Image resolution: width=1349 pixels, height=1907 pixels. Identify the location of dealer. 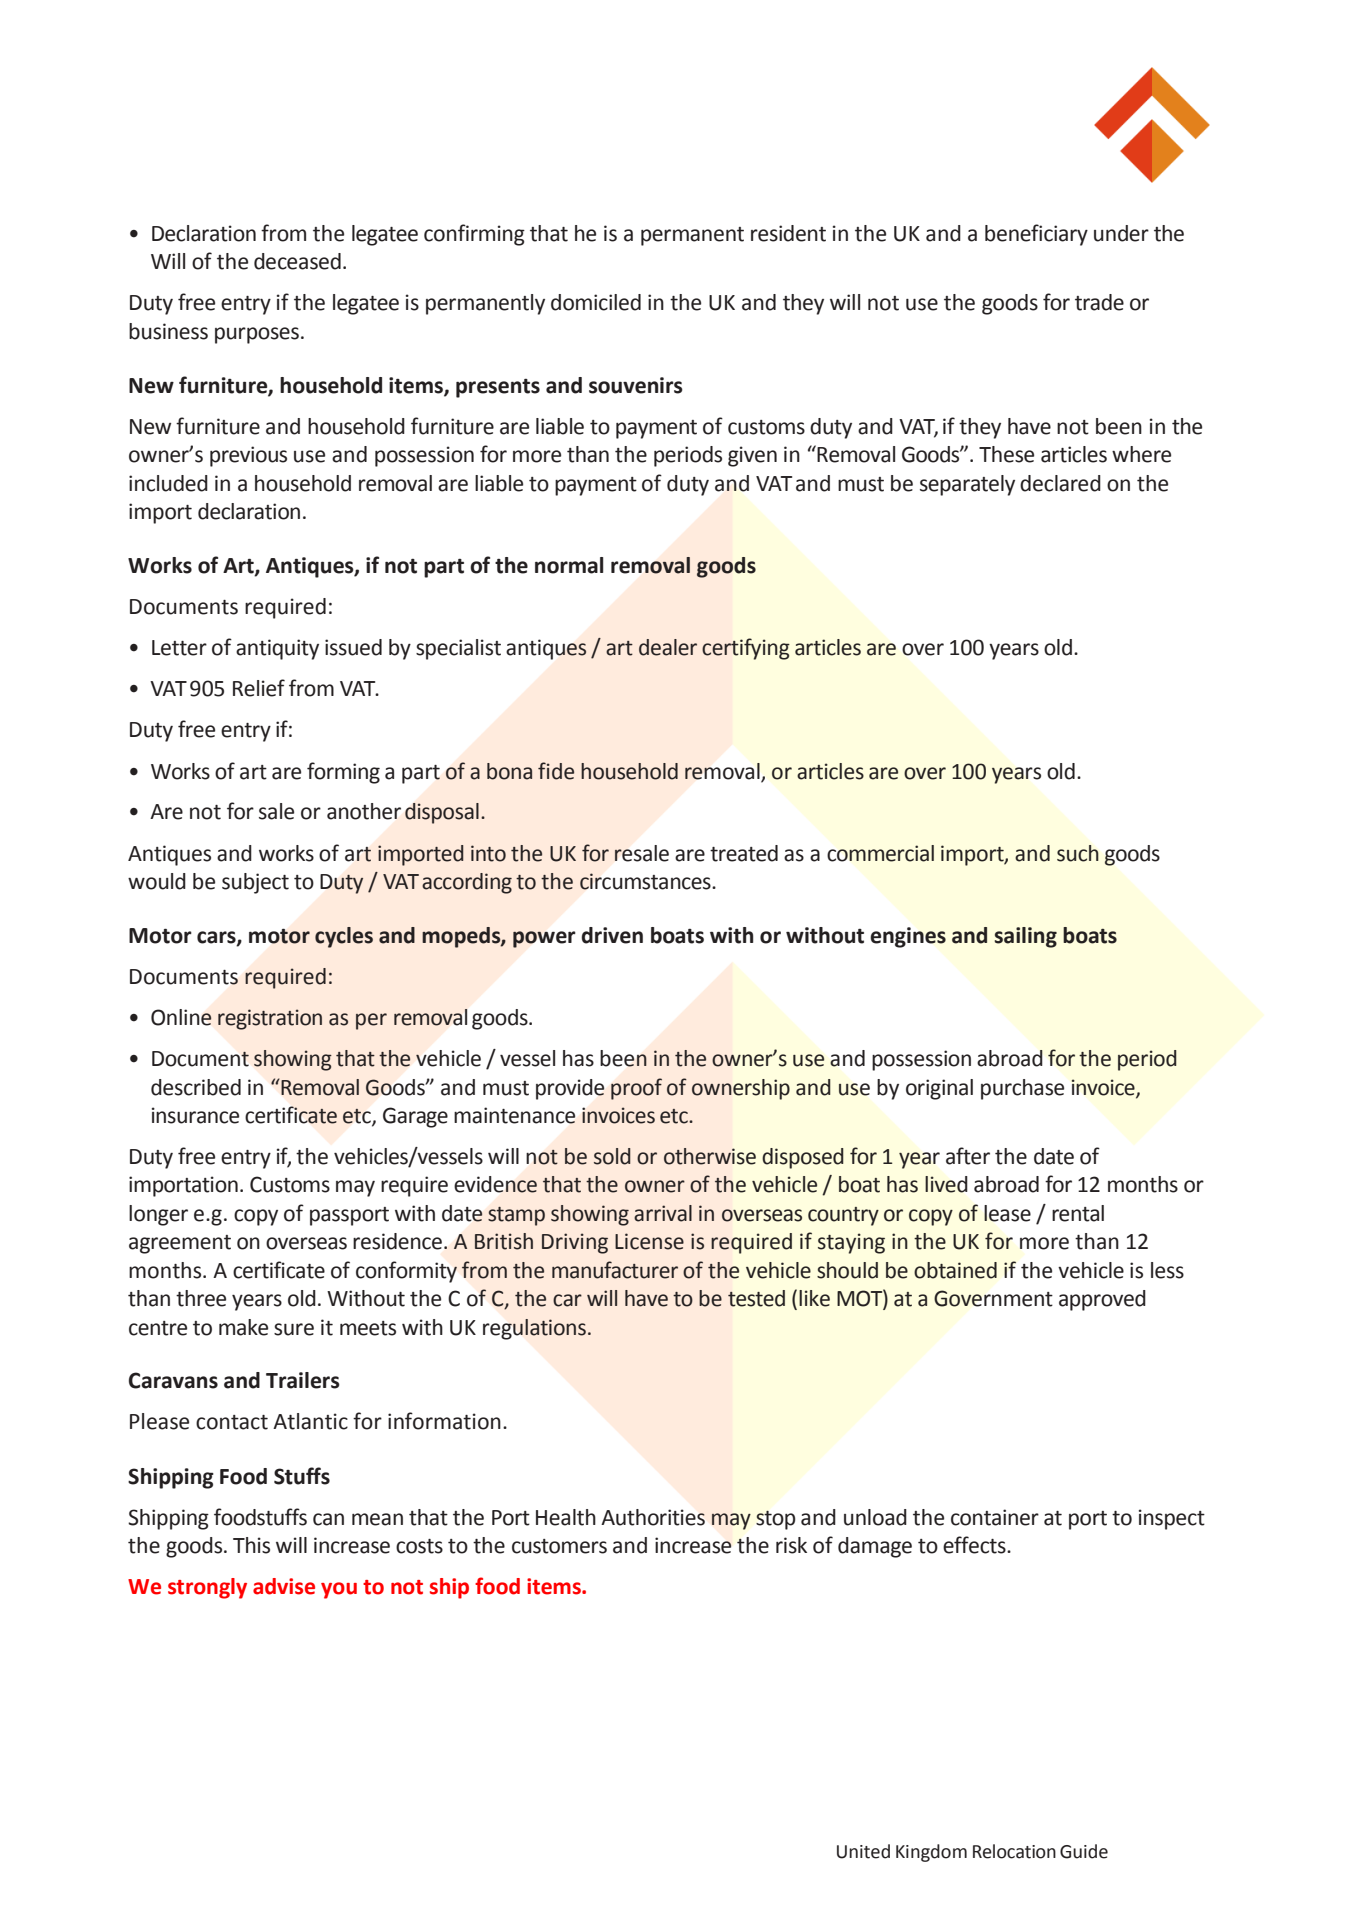
(668, 647).
